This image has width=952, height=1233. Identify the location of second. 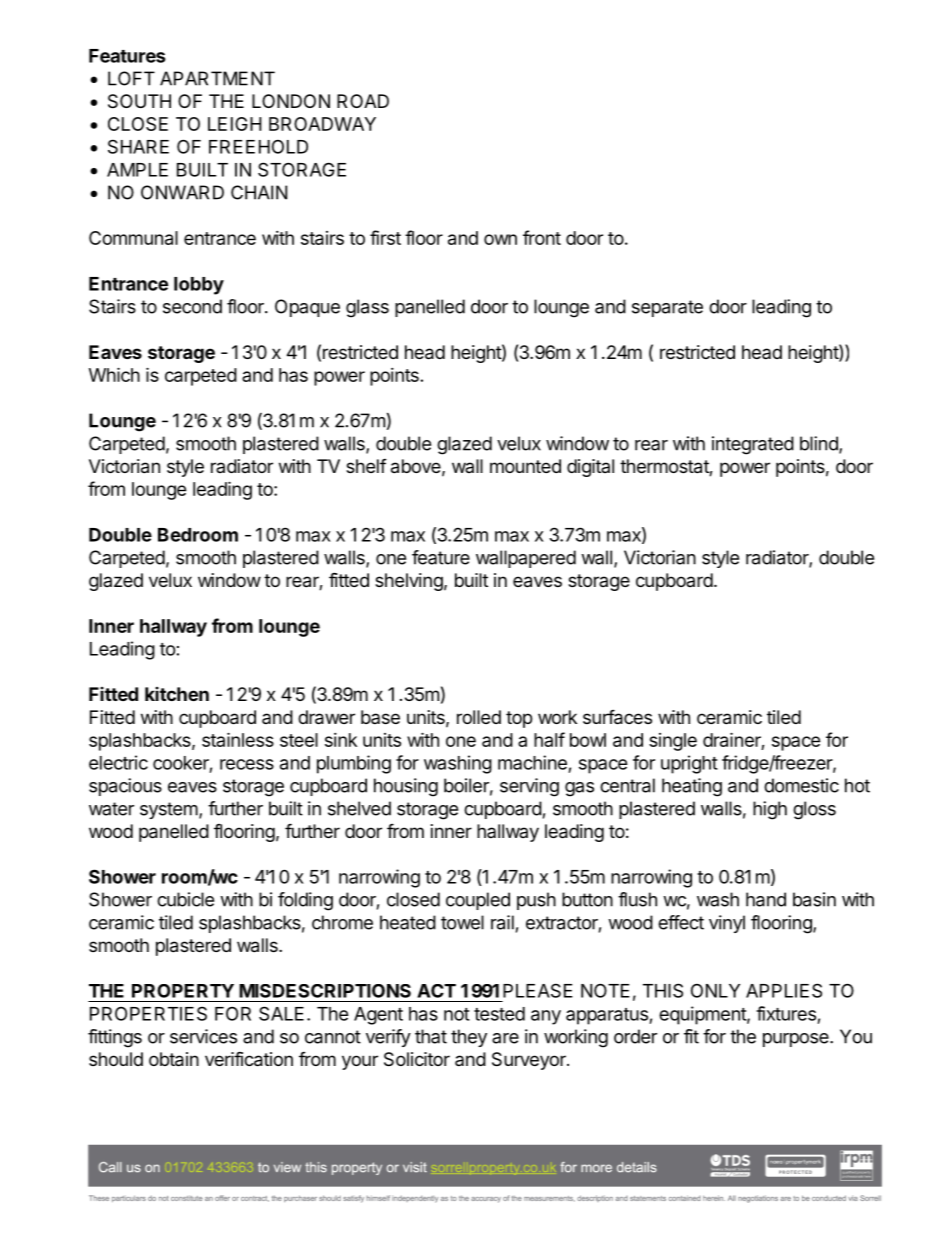
(192, 306).
